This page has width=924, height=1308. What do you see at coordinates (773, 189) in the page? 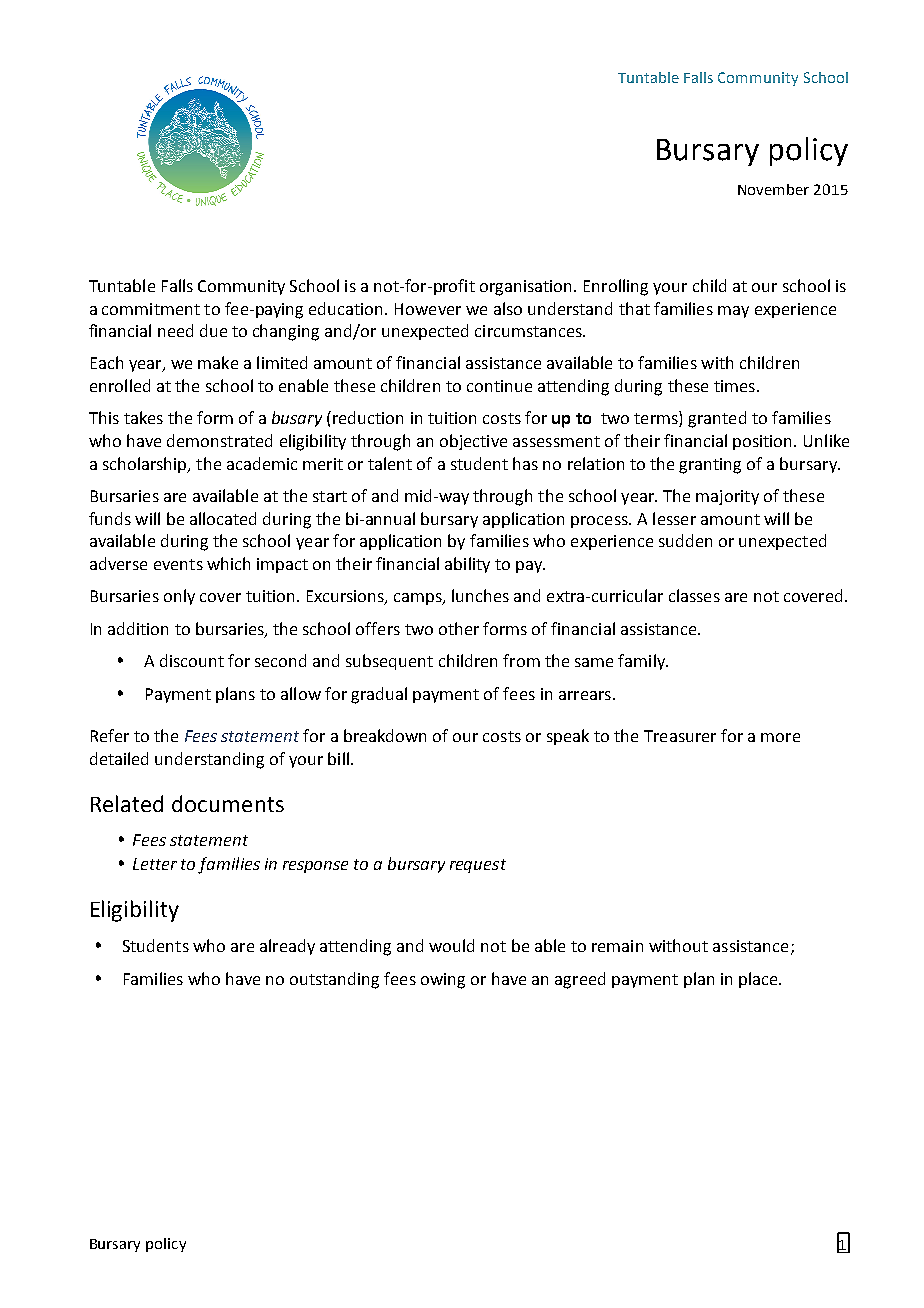
I see `November` at bounding box center [773, 189].
